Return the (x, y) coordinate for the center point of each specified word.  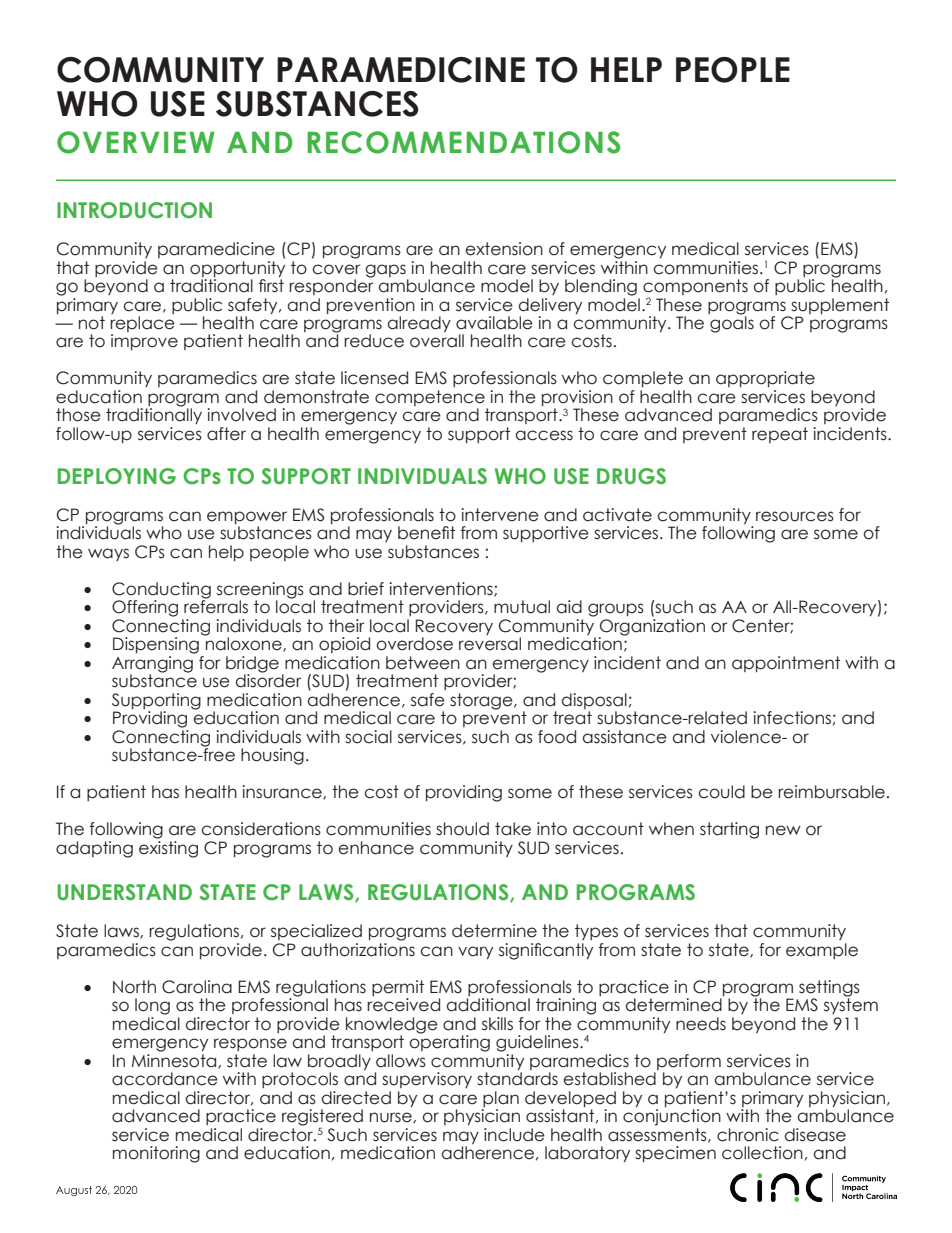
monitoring (156, 1154)
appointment (786, 664)
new (783, 830)
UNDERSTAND (124, 892)
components (695, 288)
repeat (780, 435)
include (514, 1135)
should (462, 829)
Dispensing (156, 645)
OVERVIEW (136, 142)
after (226, 434)
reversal (490, 644)
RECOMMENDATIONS (463, 142)
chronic (748, 1135)
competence (431, 399)
